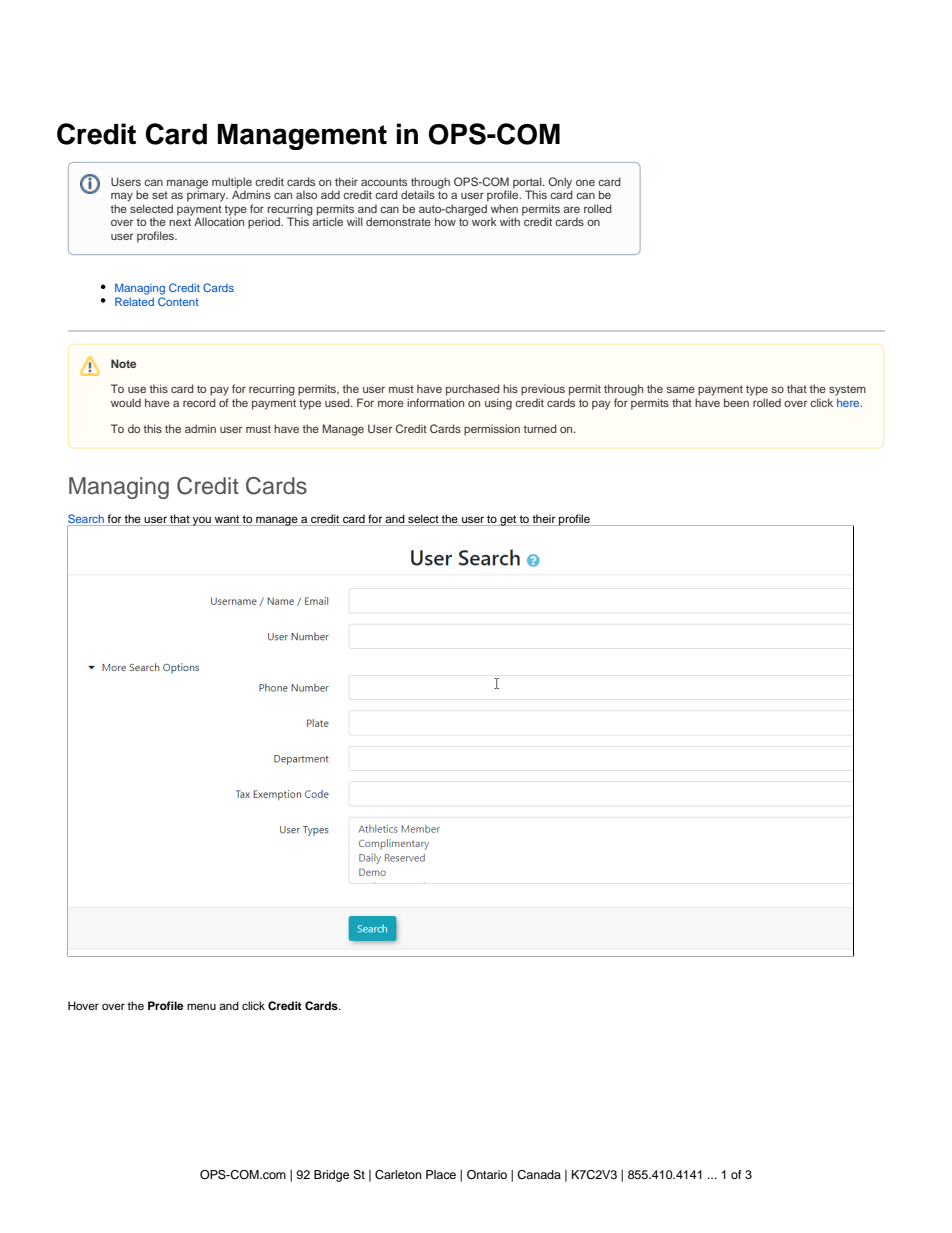 This screenshot has height=1233, width=952. I want to click on you, so click(202, 521).
